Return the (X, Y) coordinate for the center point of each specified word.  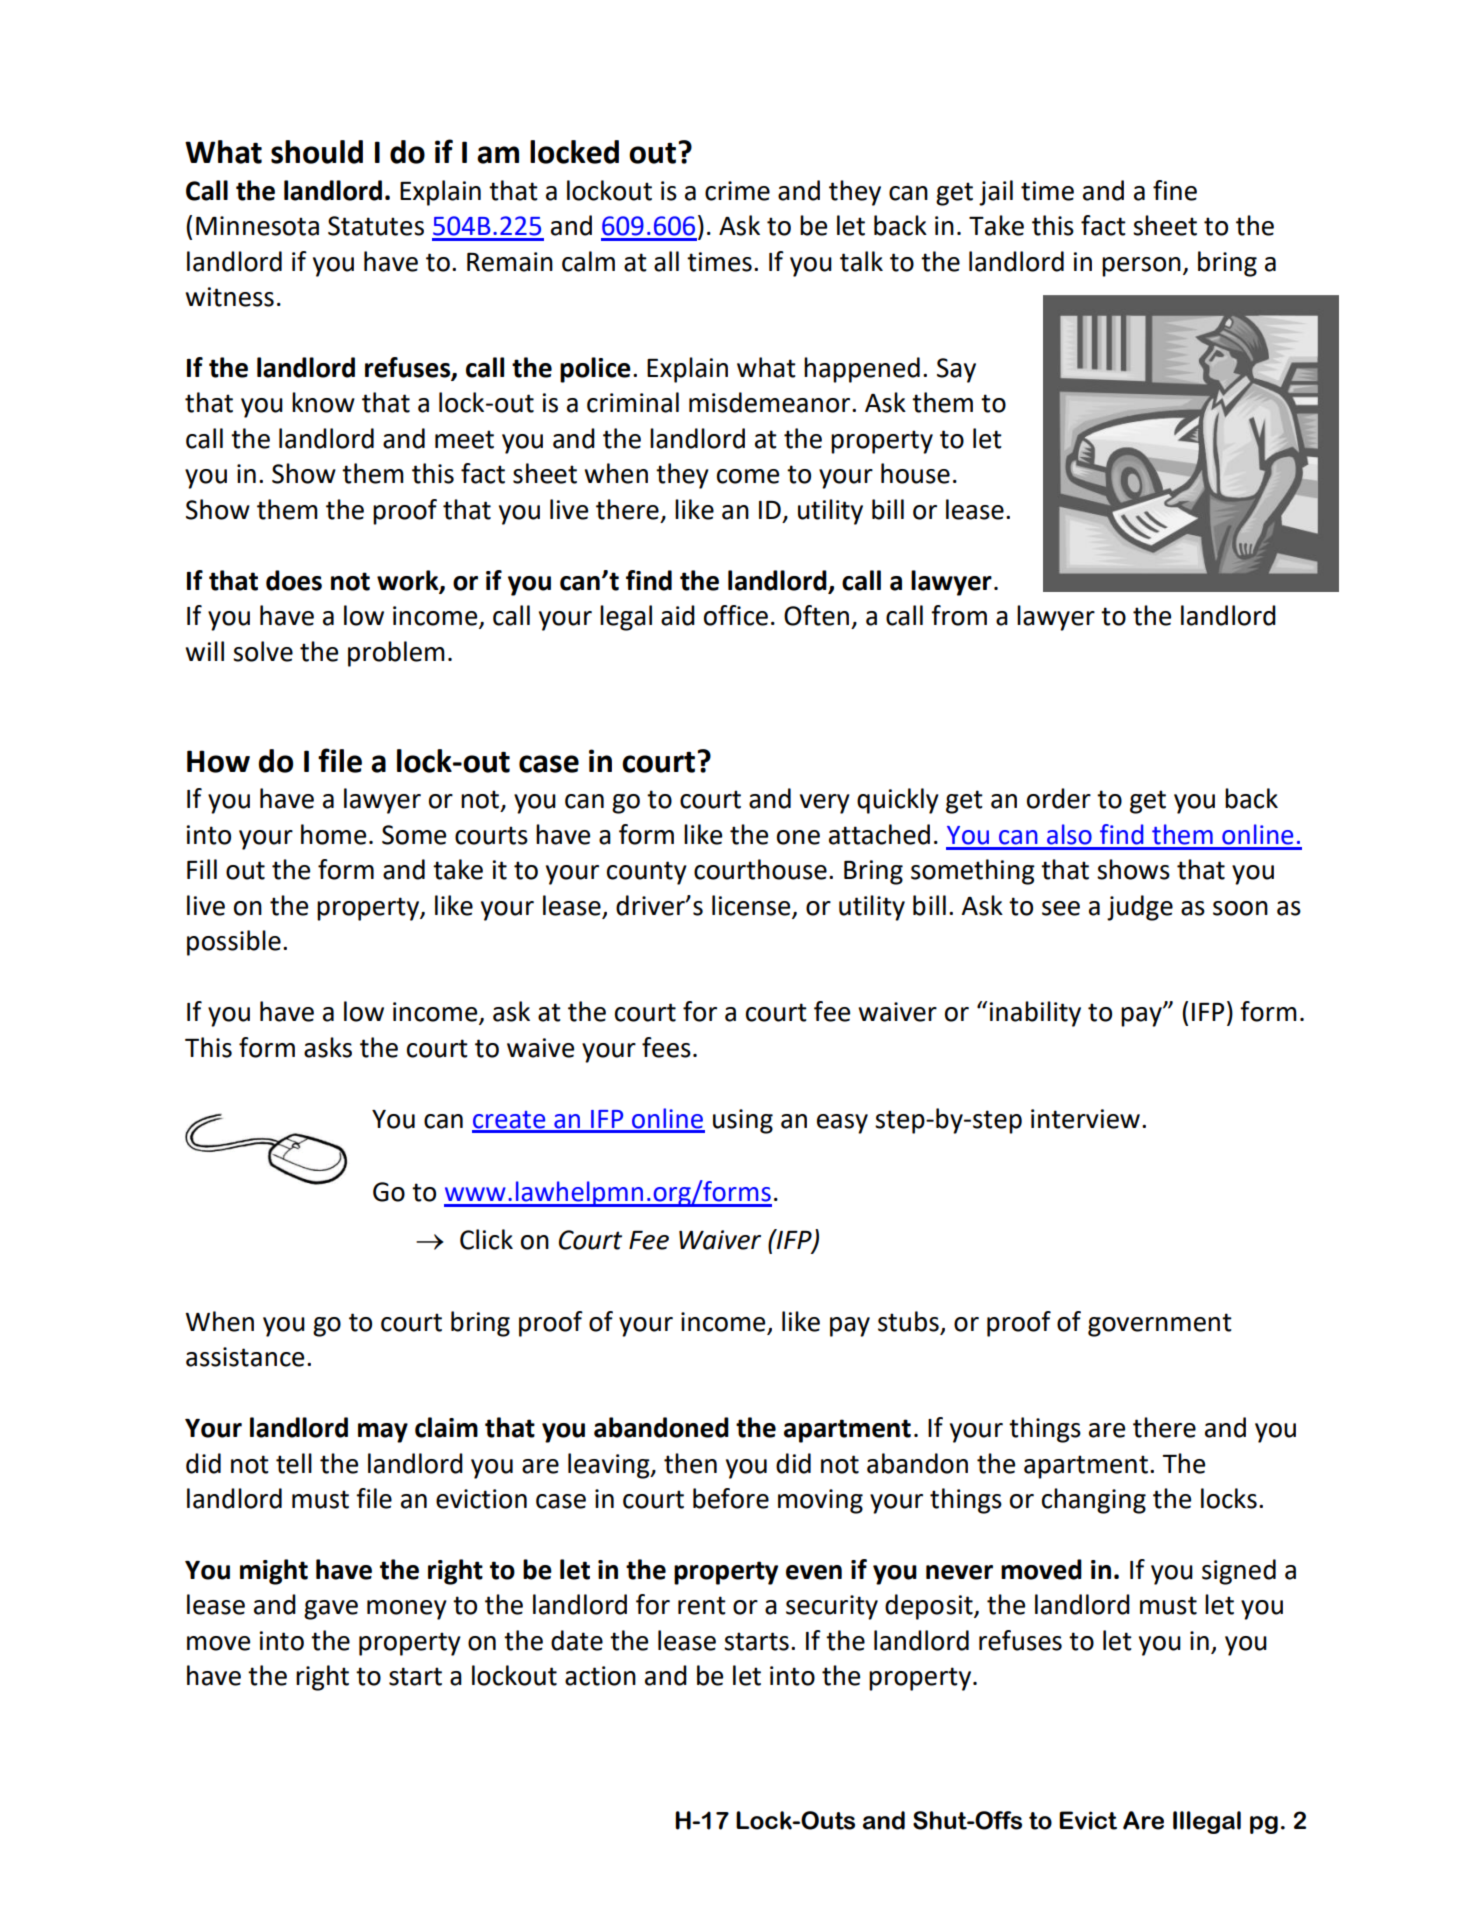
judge (1140, 908)
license (751, 905)
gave (331, 1610)
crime (737, 191)
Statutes (376, 226)
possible (234, 943)
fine (1175, 190)
